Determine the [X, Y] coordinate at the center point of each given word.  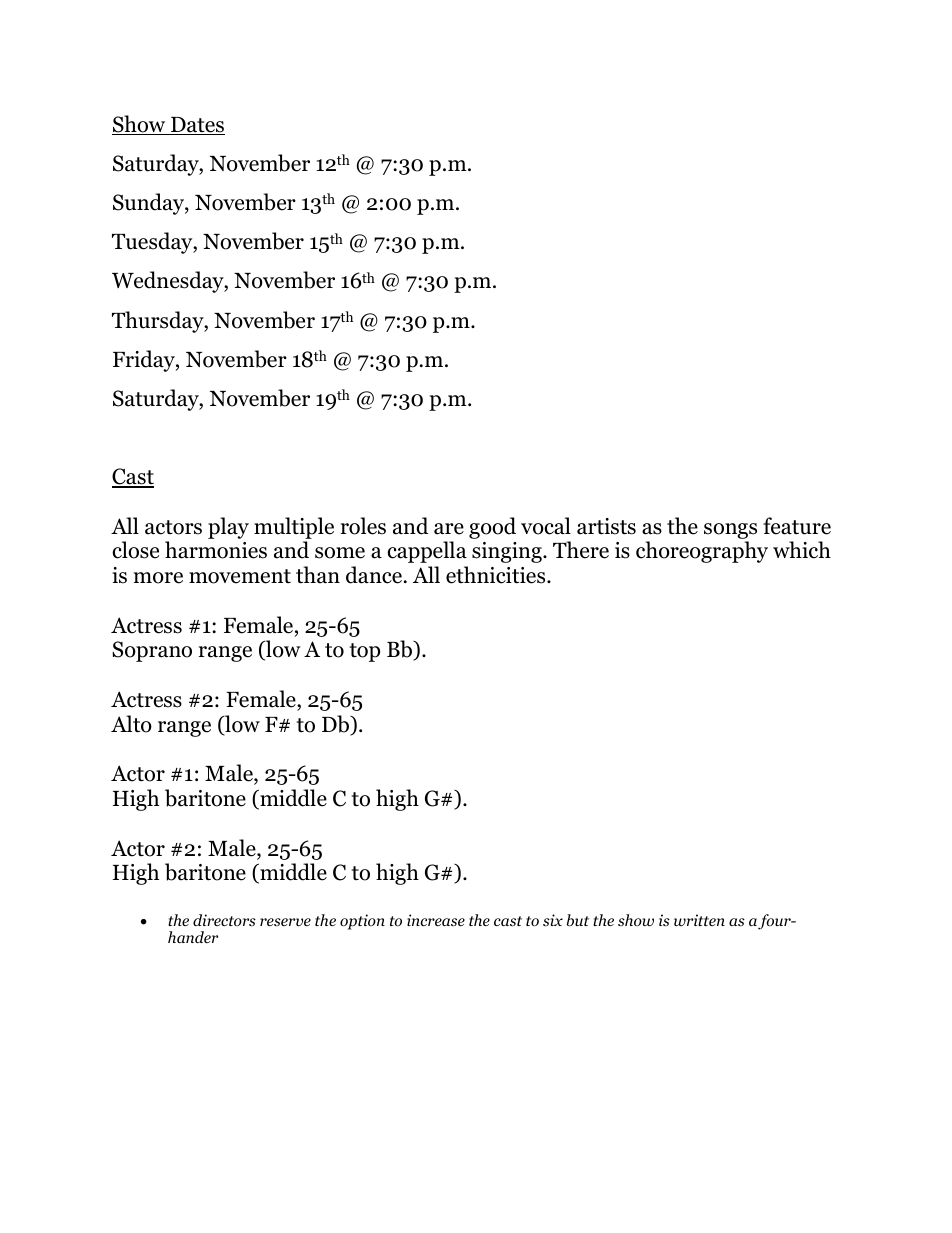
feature [797, 526]
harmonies [216, 550]
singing [508, 552]
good [492, 528]
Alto [131, 724]
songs [730, 531]
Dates [197, 126]
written [699, 920]
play [228, 528]
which [802, 550]
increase [436, 920]
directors [224, 920]
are [449, 529]
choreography [702, 552]
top [364, 652]
